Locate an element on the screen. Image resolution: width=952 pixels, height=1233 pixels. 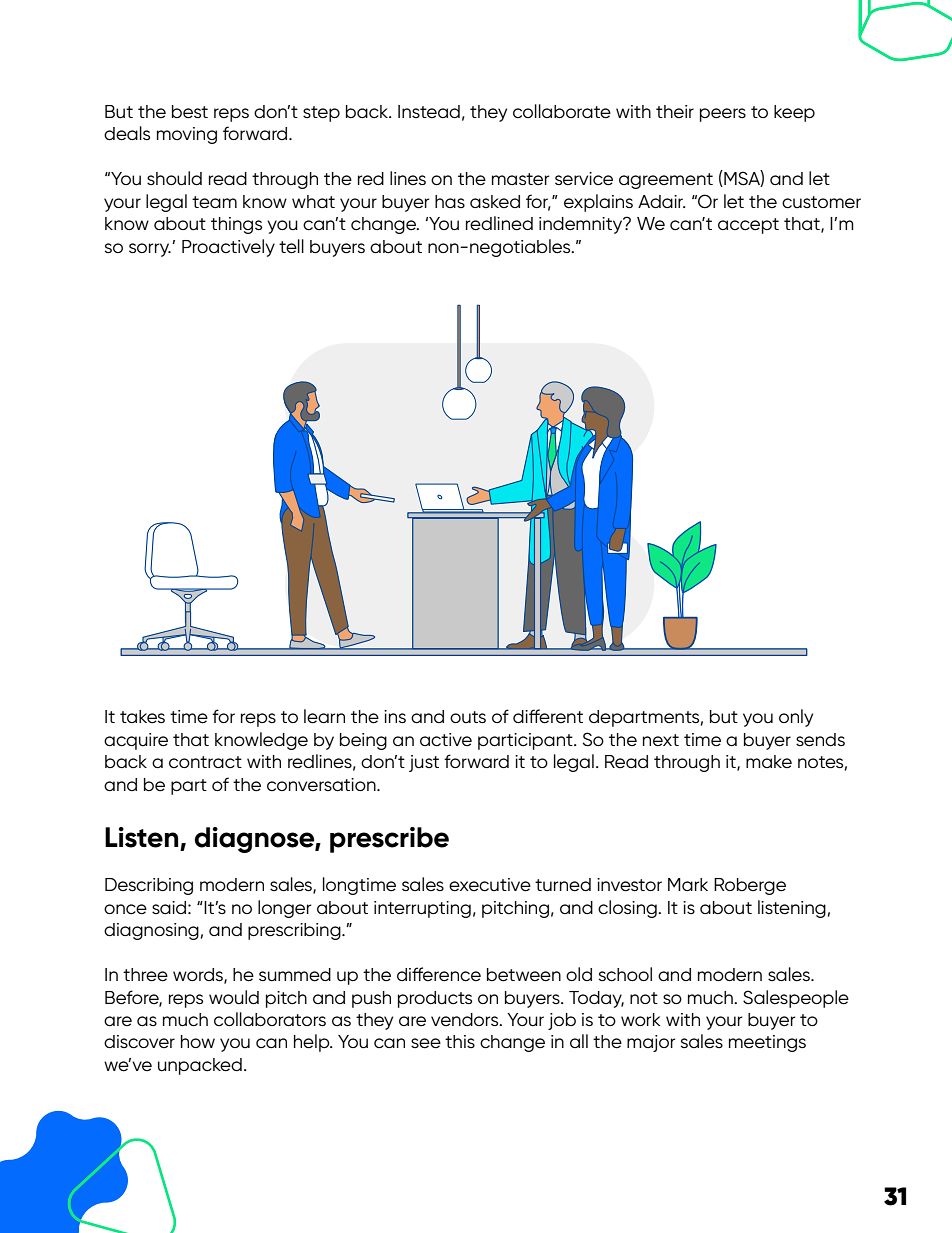
outs is located at coordinates (468, 717).
